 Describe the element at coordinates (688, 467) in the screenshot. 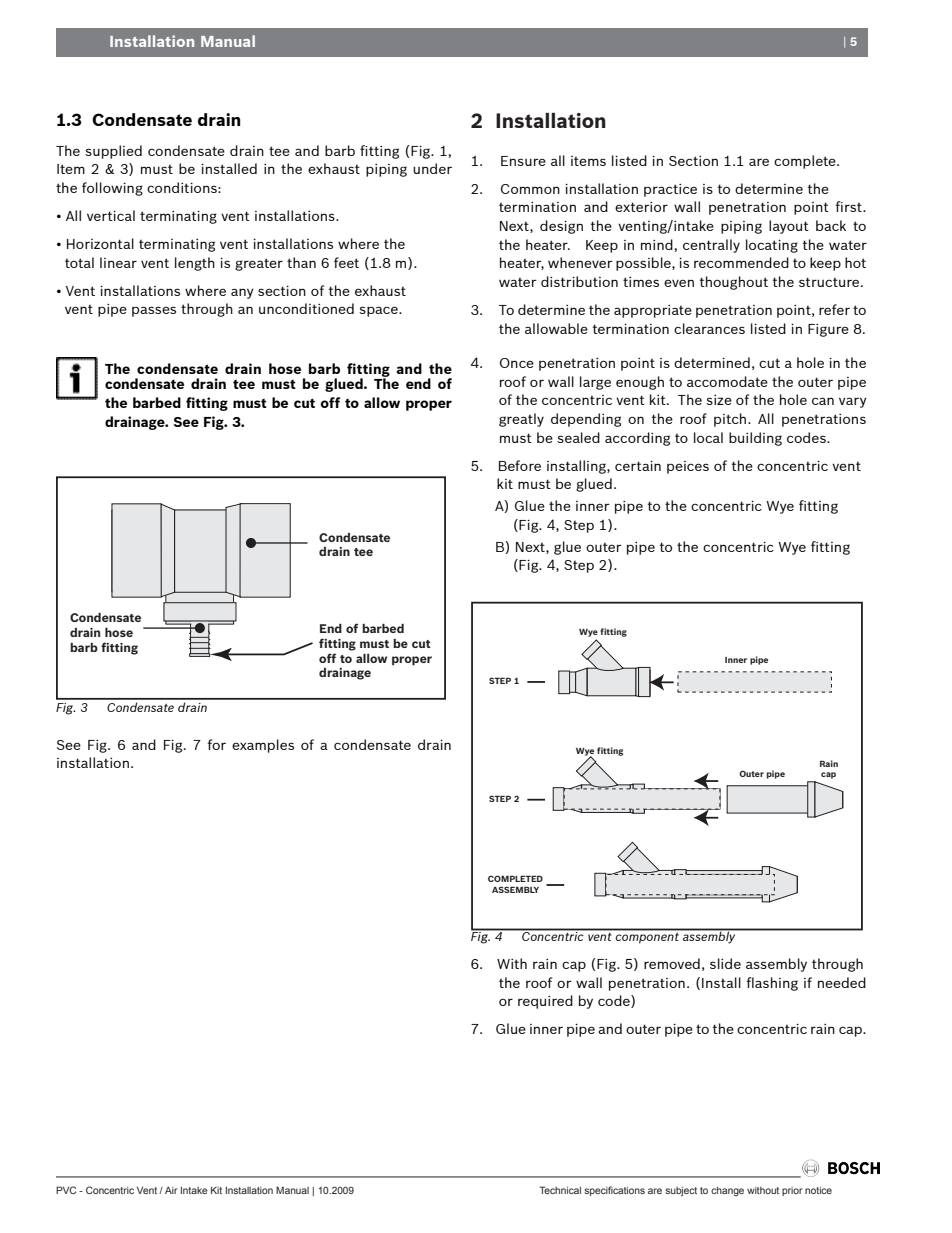

I see `peices` at that location.
